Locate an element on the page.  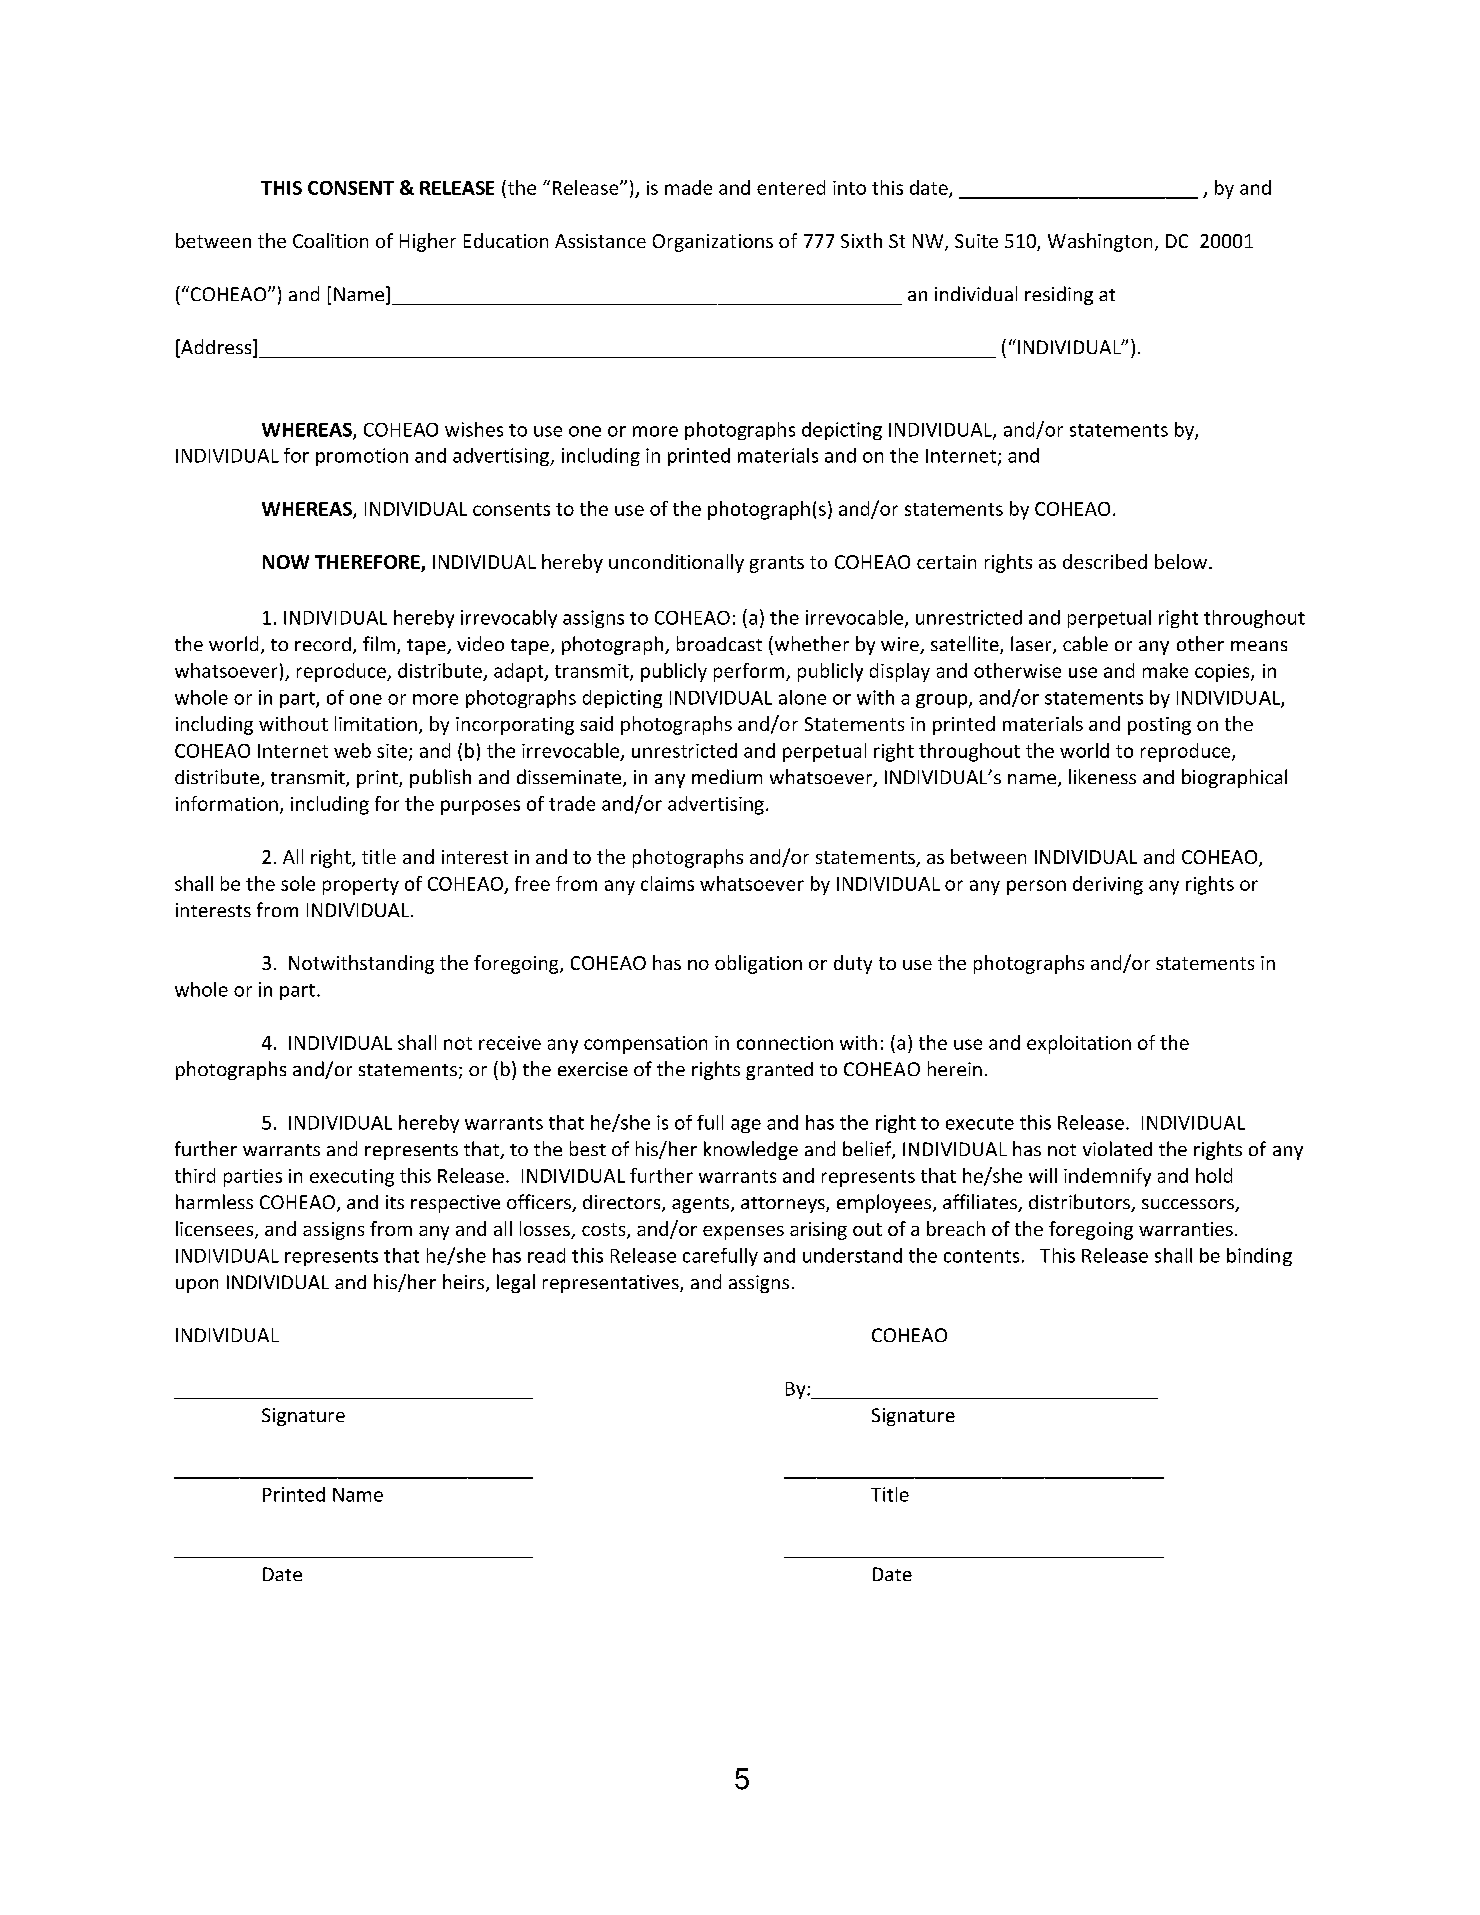
exploitation is located at coordinates (1079, 1044).
